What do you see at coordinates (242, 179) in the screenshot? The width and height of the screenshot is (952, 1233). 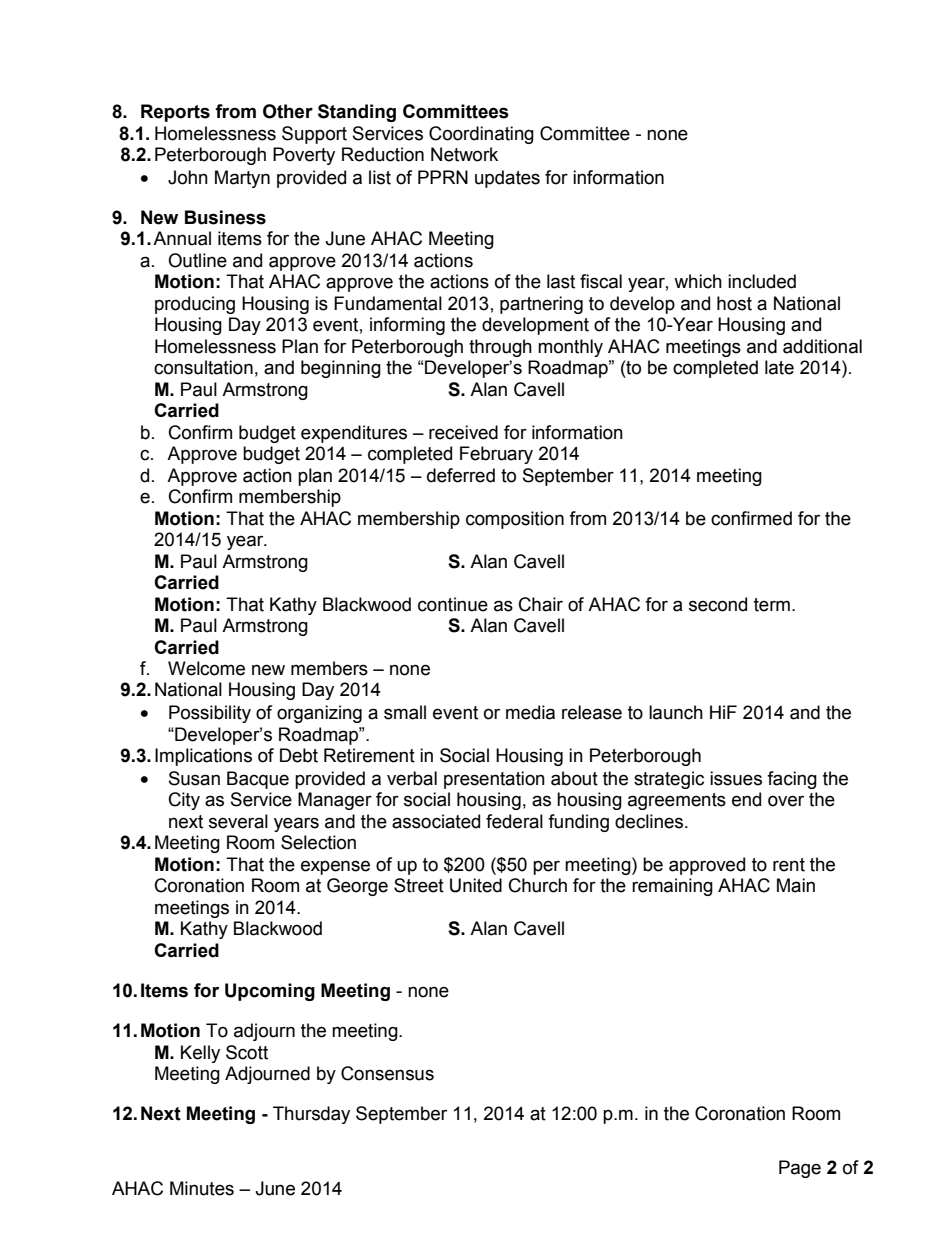 I see `Martyn` at bounding box center [242, 179].
